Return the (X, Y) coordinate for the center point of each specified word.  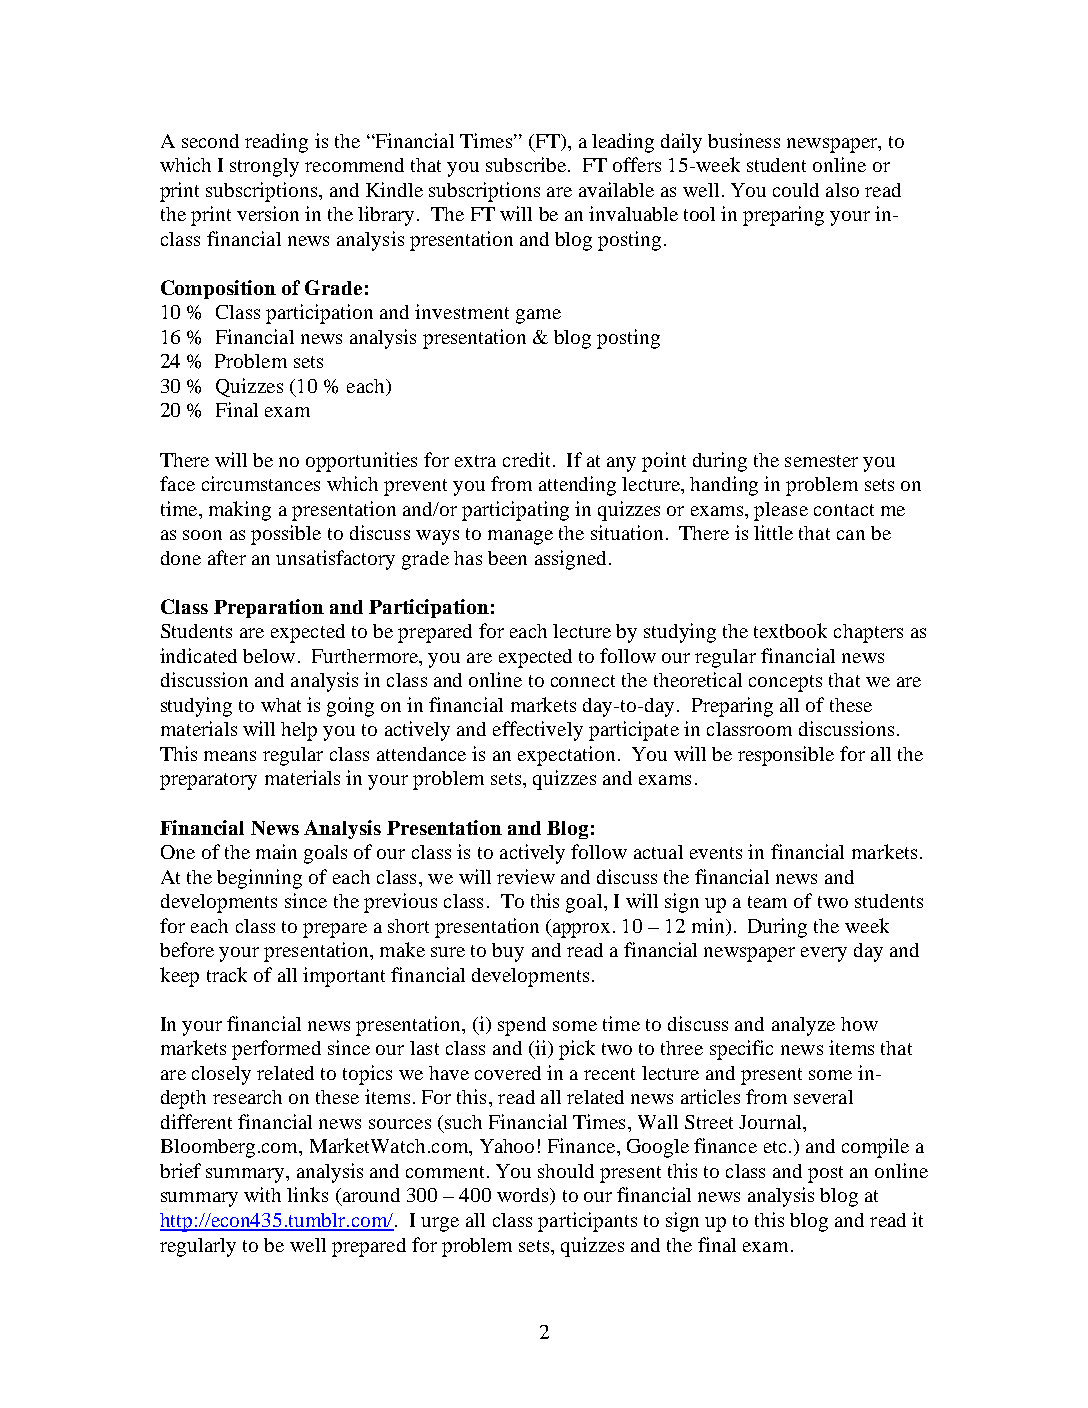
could (796, 190)
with (262, 1194)
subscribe (526, 164)
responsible (786, 756)
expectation (566, 756)
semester (821, 461)
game (538, 316)
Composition (218, 289)
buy (508, 952)
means (230, 756)
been (507, 558)
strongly (264, 167)
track (227, 974)
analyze (803, 1026)
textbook (790, 630)
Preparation (269, 608)
